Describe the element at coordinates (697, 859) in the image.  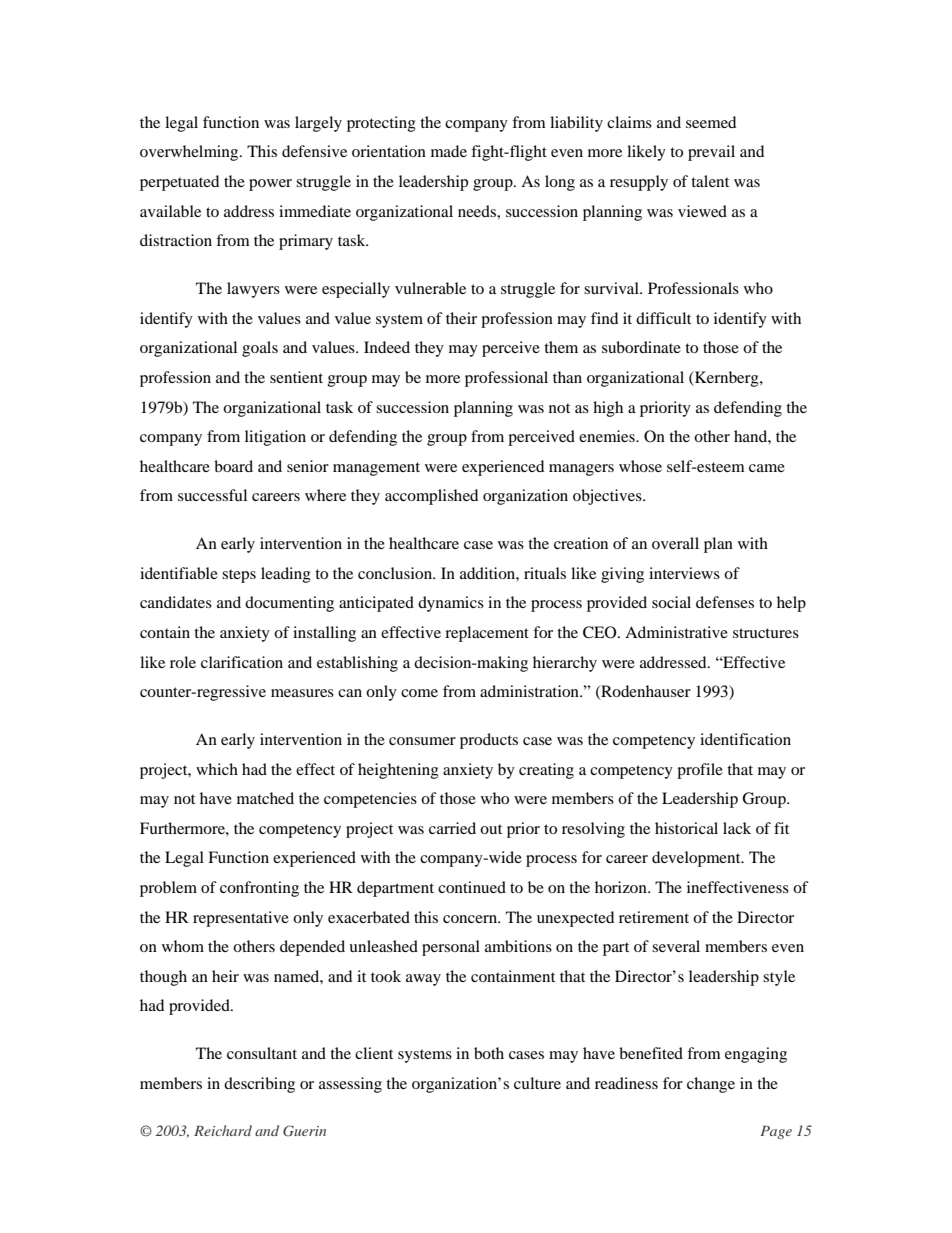
I see `development` at that location.
